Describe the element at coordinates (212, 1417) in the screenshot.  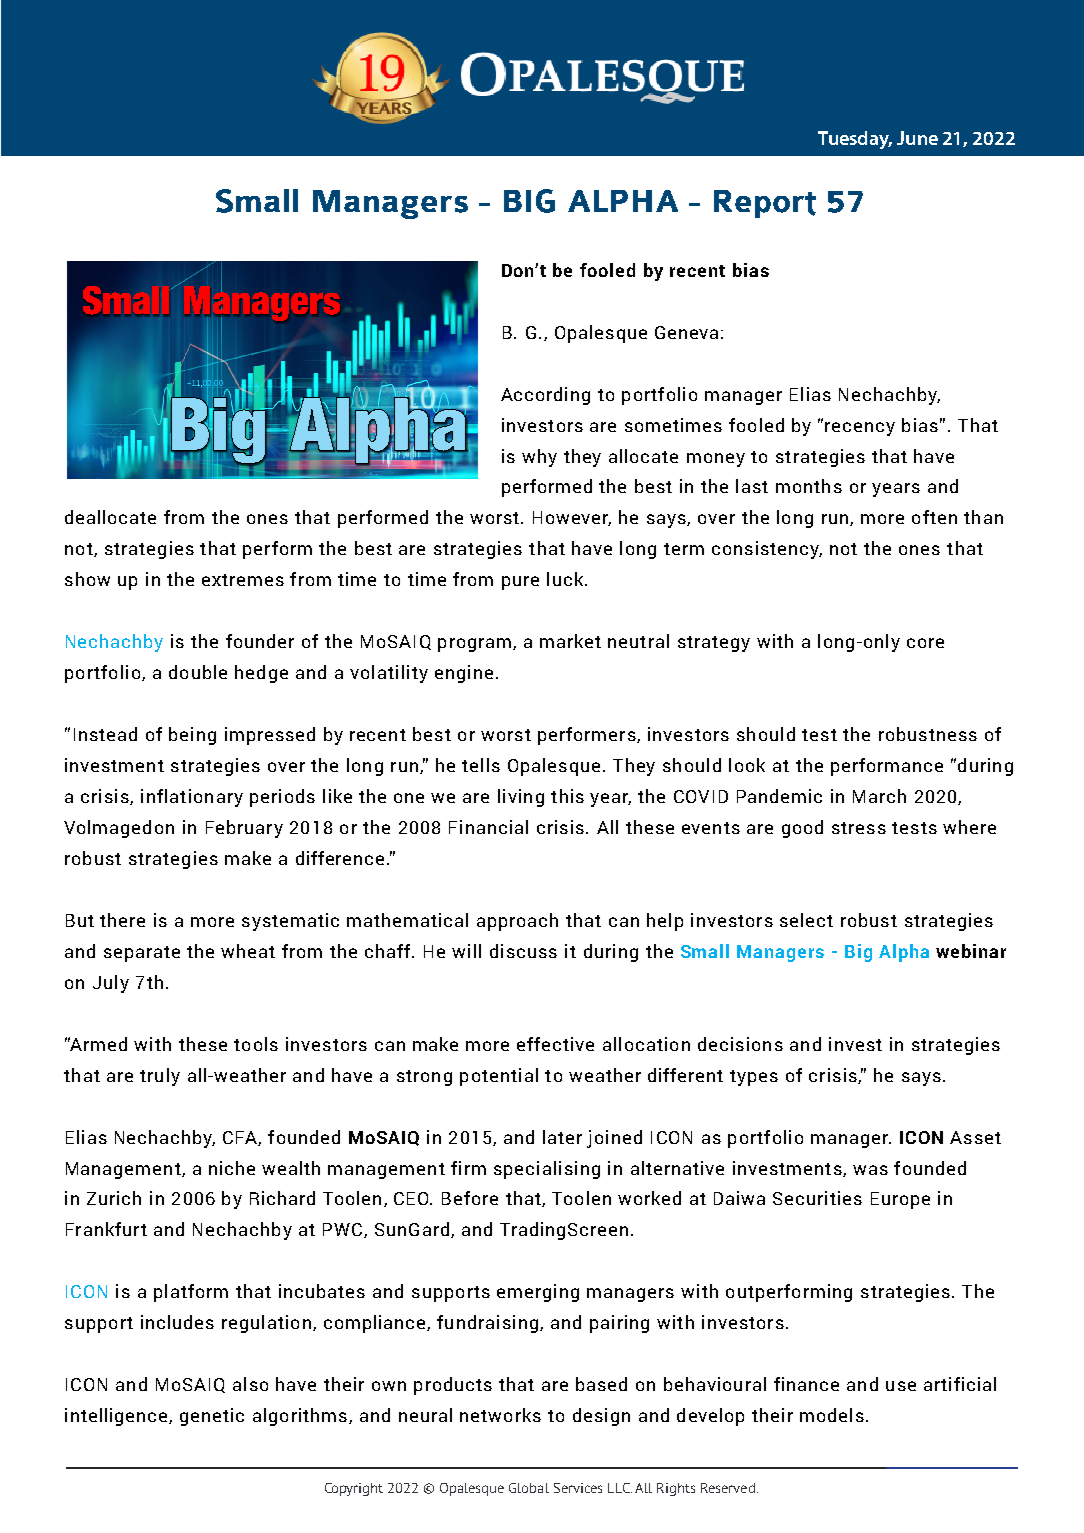
I see `genetic` at that location.
